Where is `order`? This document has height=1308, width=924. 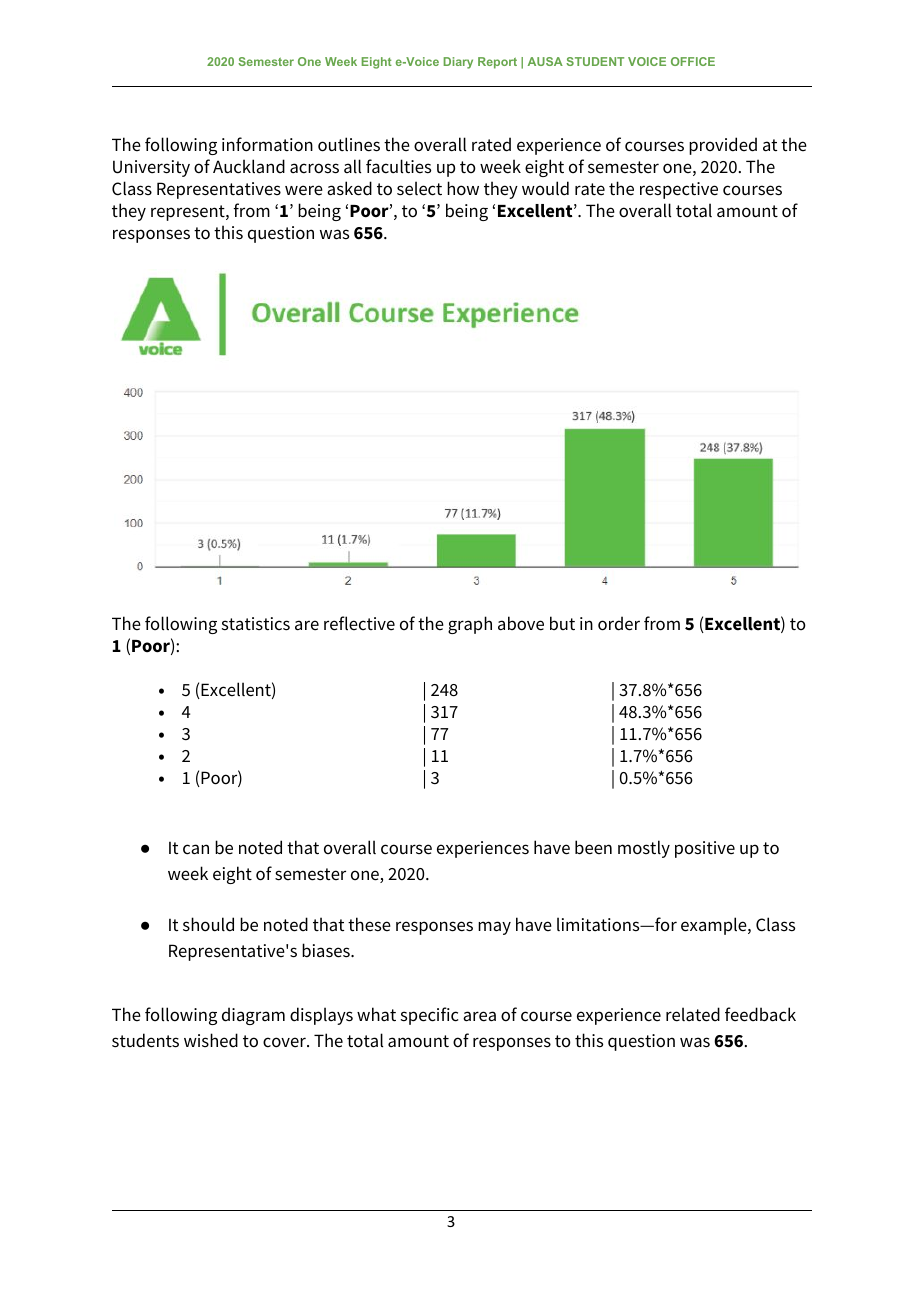 order is located at coordinates (619, 623).
